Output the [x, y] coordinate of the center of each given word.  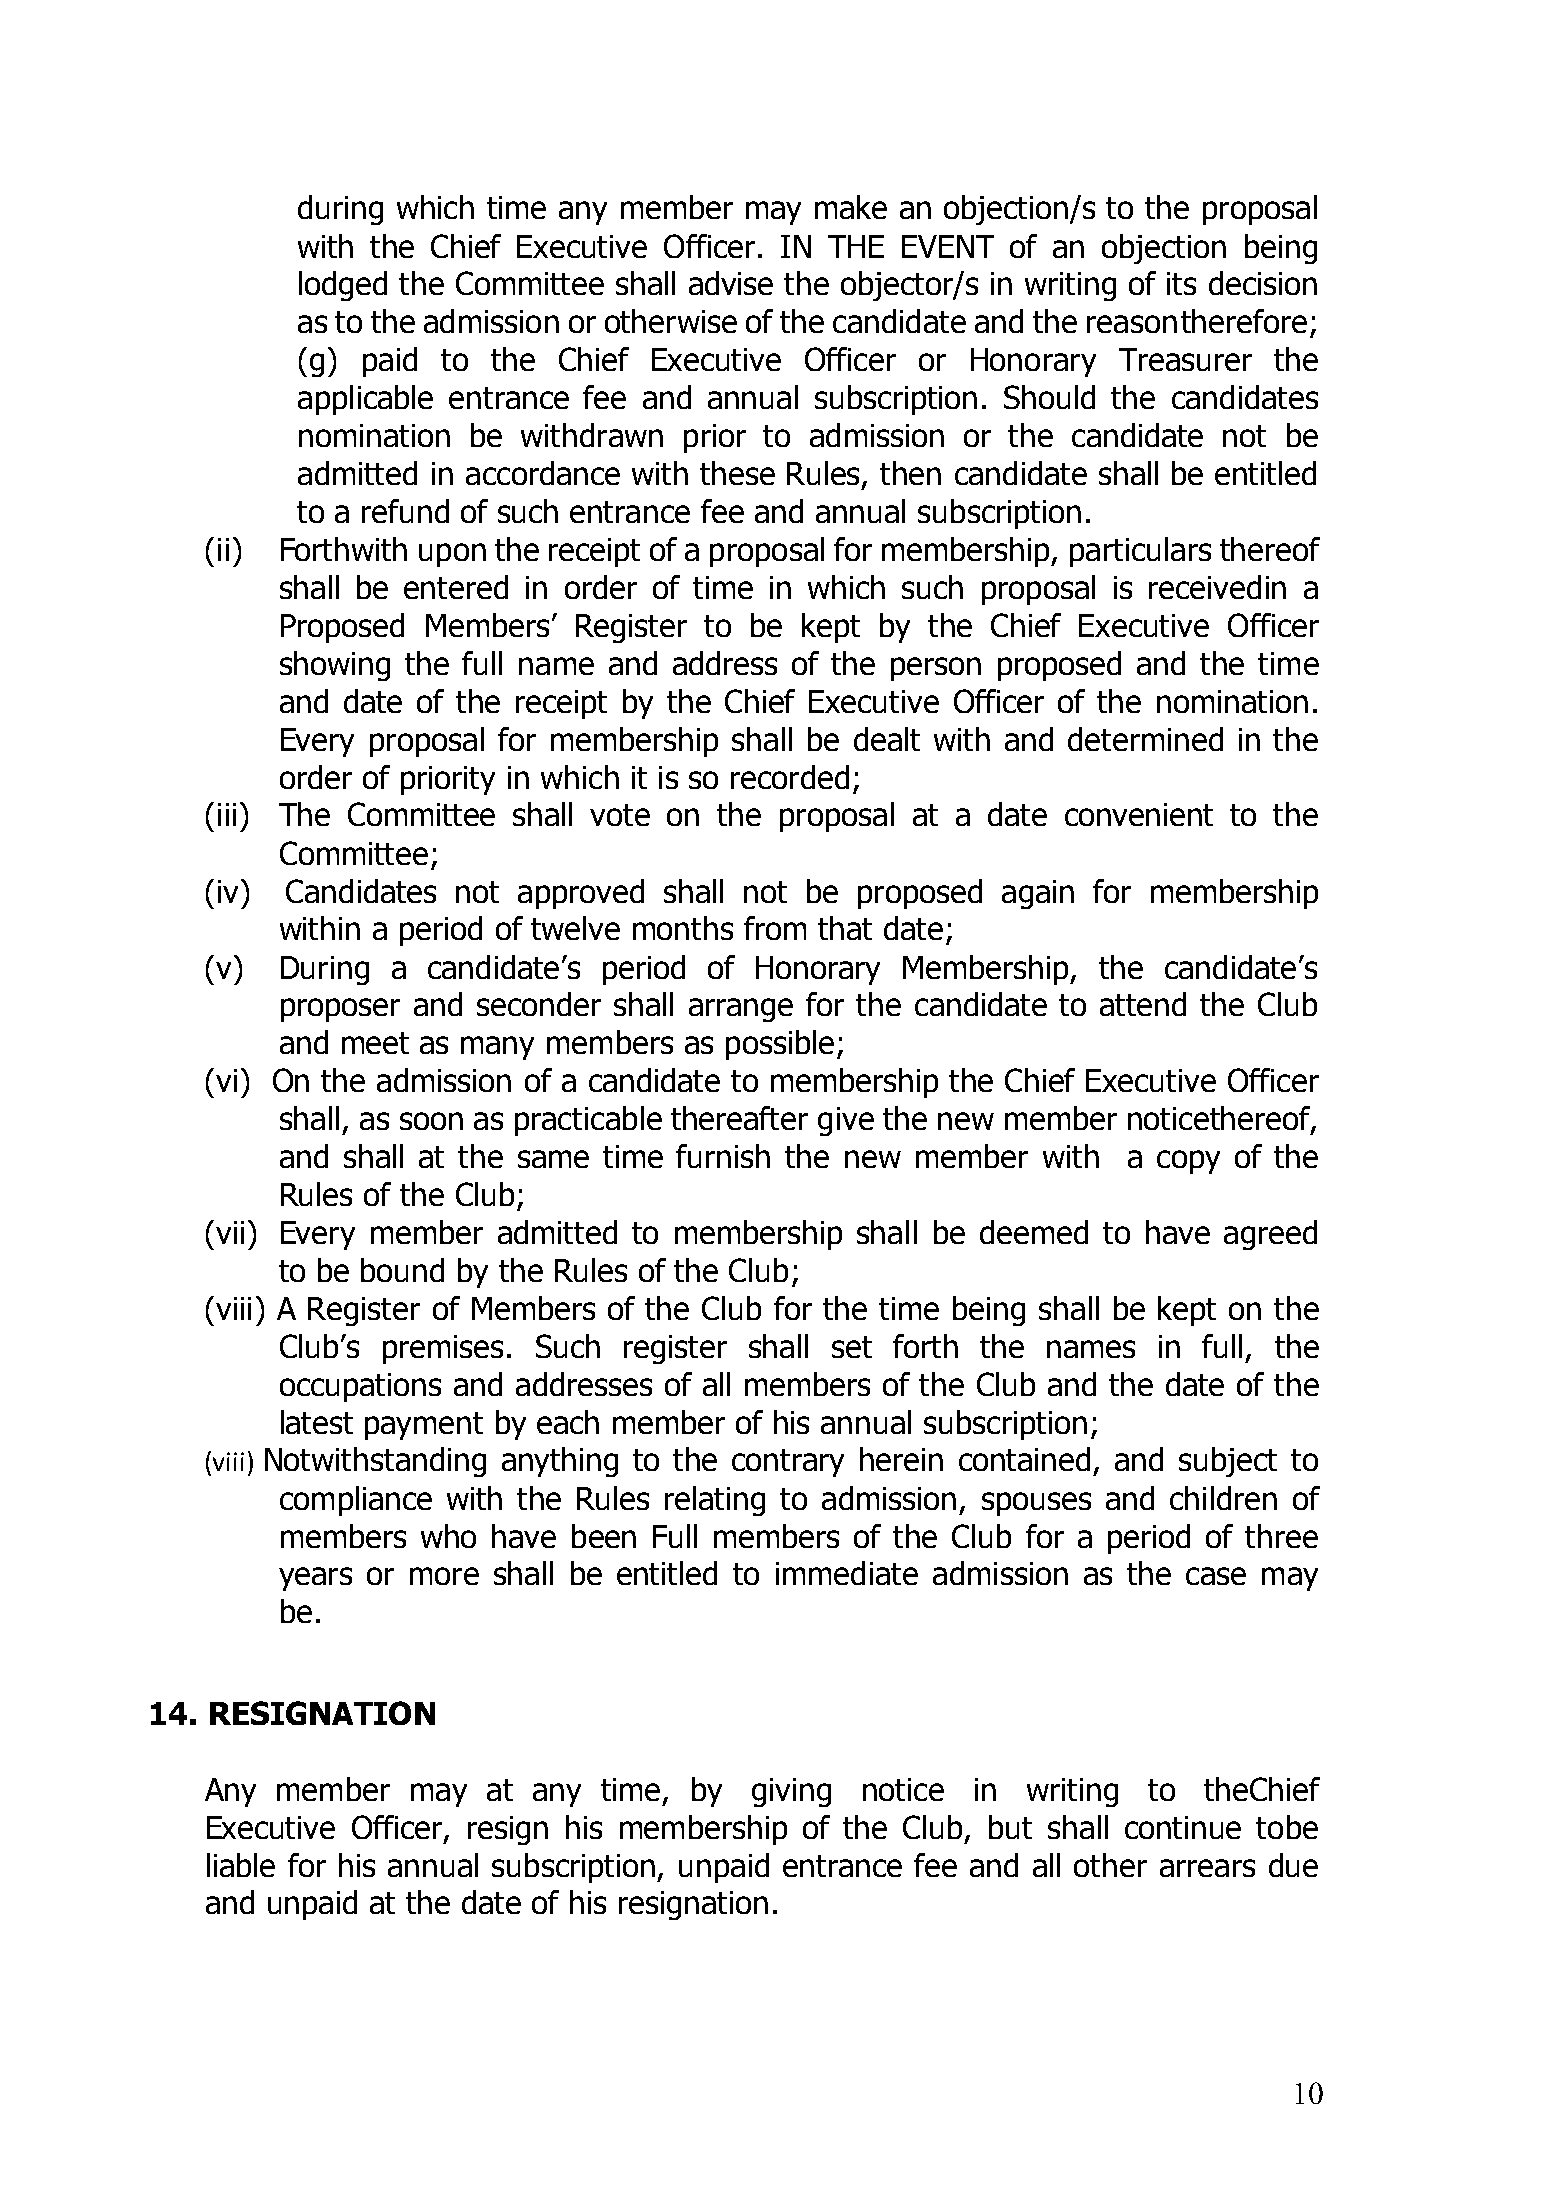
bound [402, 1270]
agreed [1270, 1235]
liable [241, 1865]
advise [731, 283]
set [852, 1347]
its [1181, 283]
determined [1145, 739]
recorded [790, 777]
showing [335, 666]
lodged [343, 286]
